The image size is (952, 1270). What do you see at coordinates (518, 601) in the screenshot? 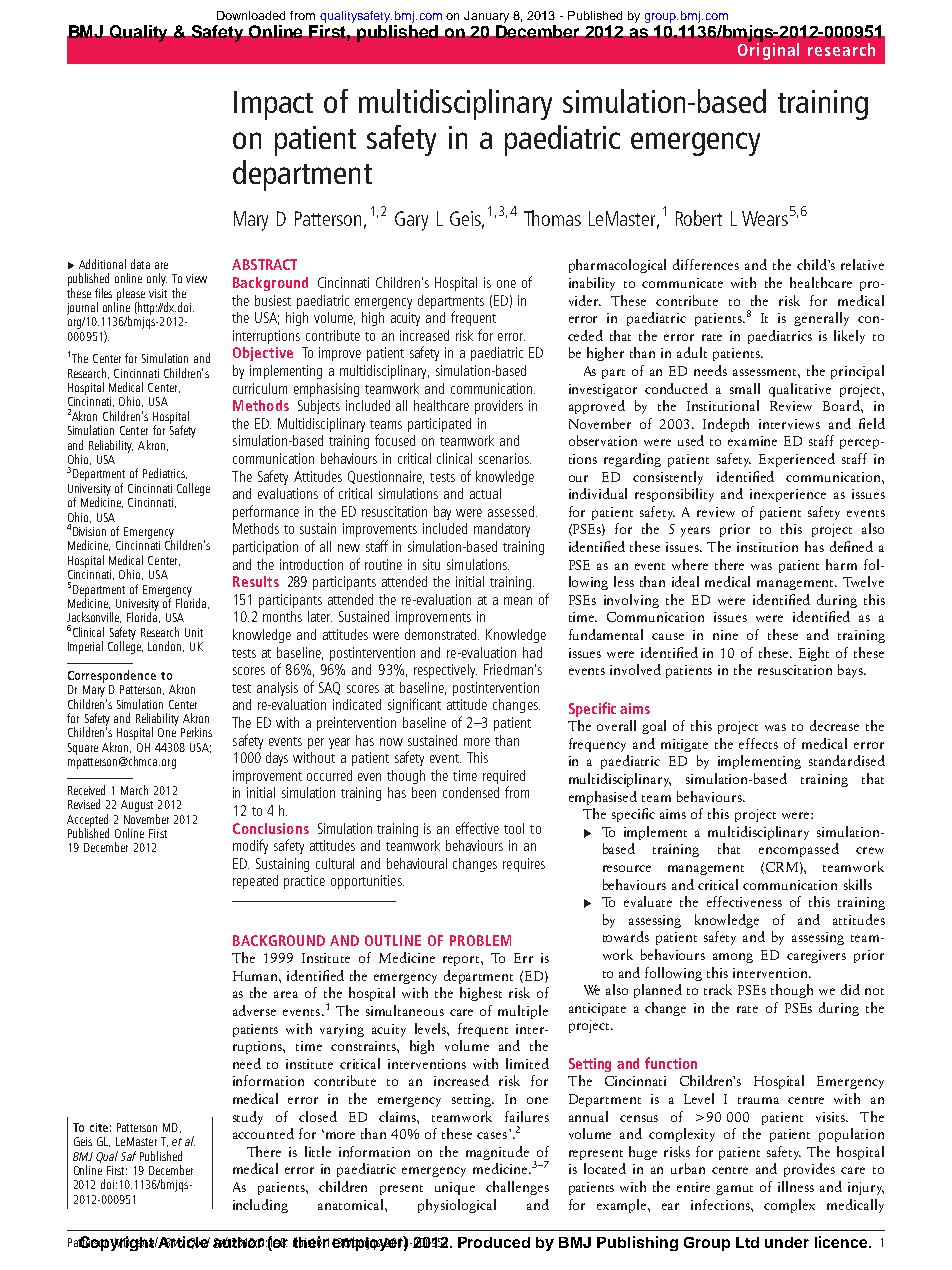
I see `mean` at bounding box center [518, 601].
